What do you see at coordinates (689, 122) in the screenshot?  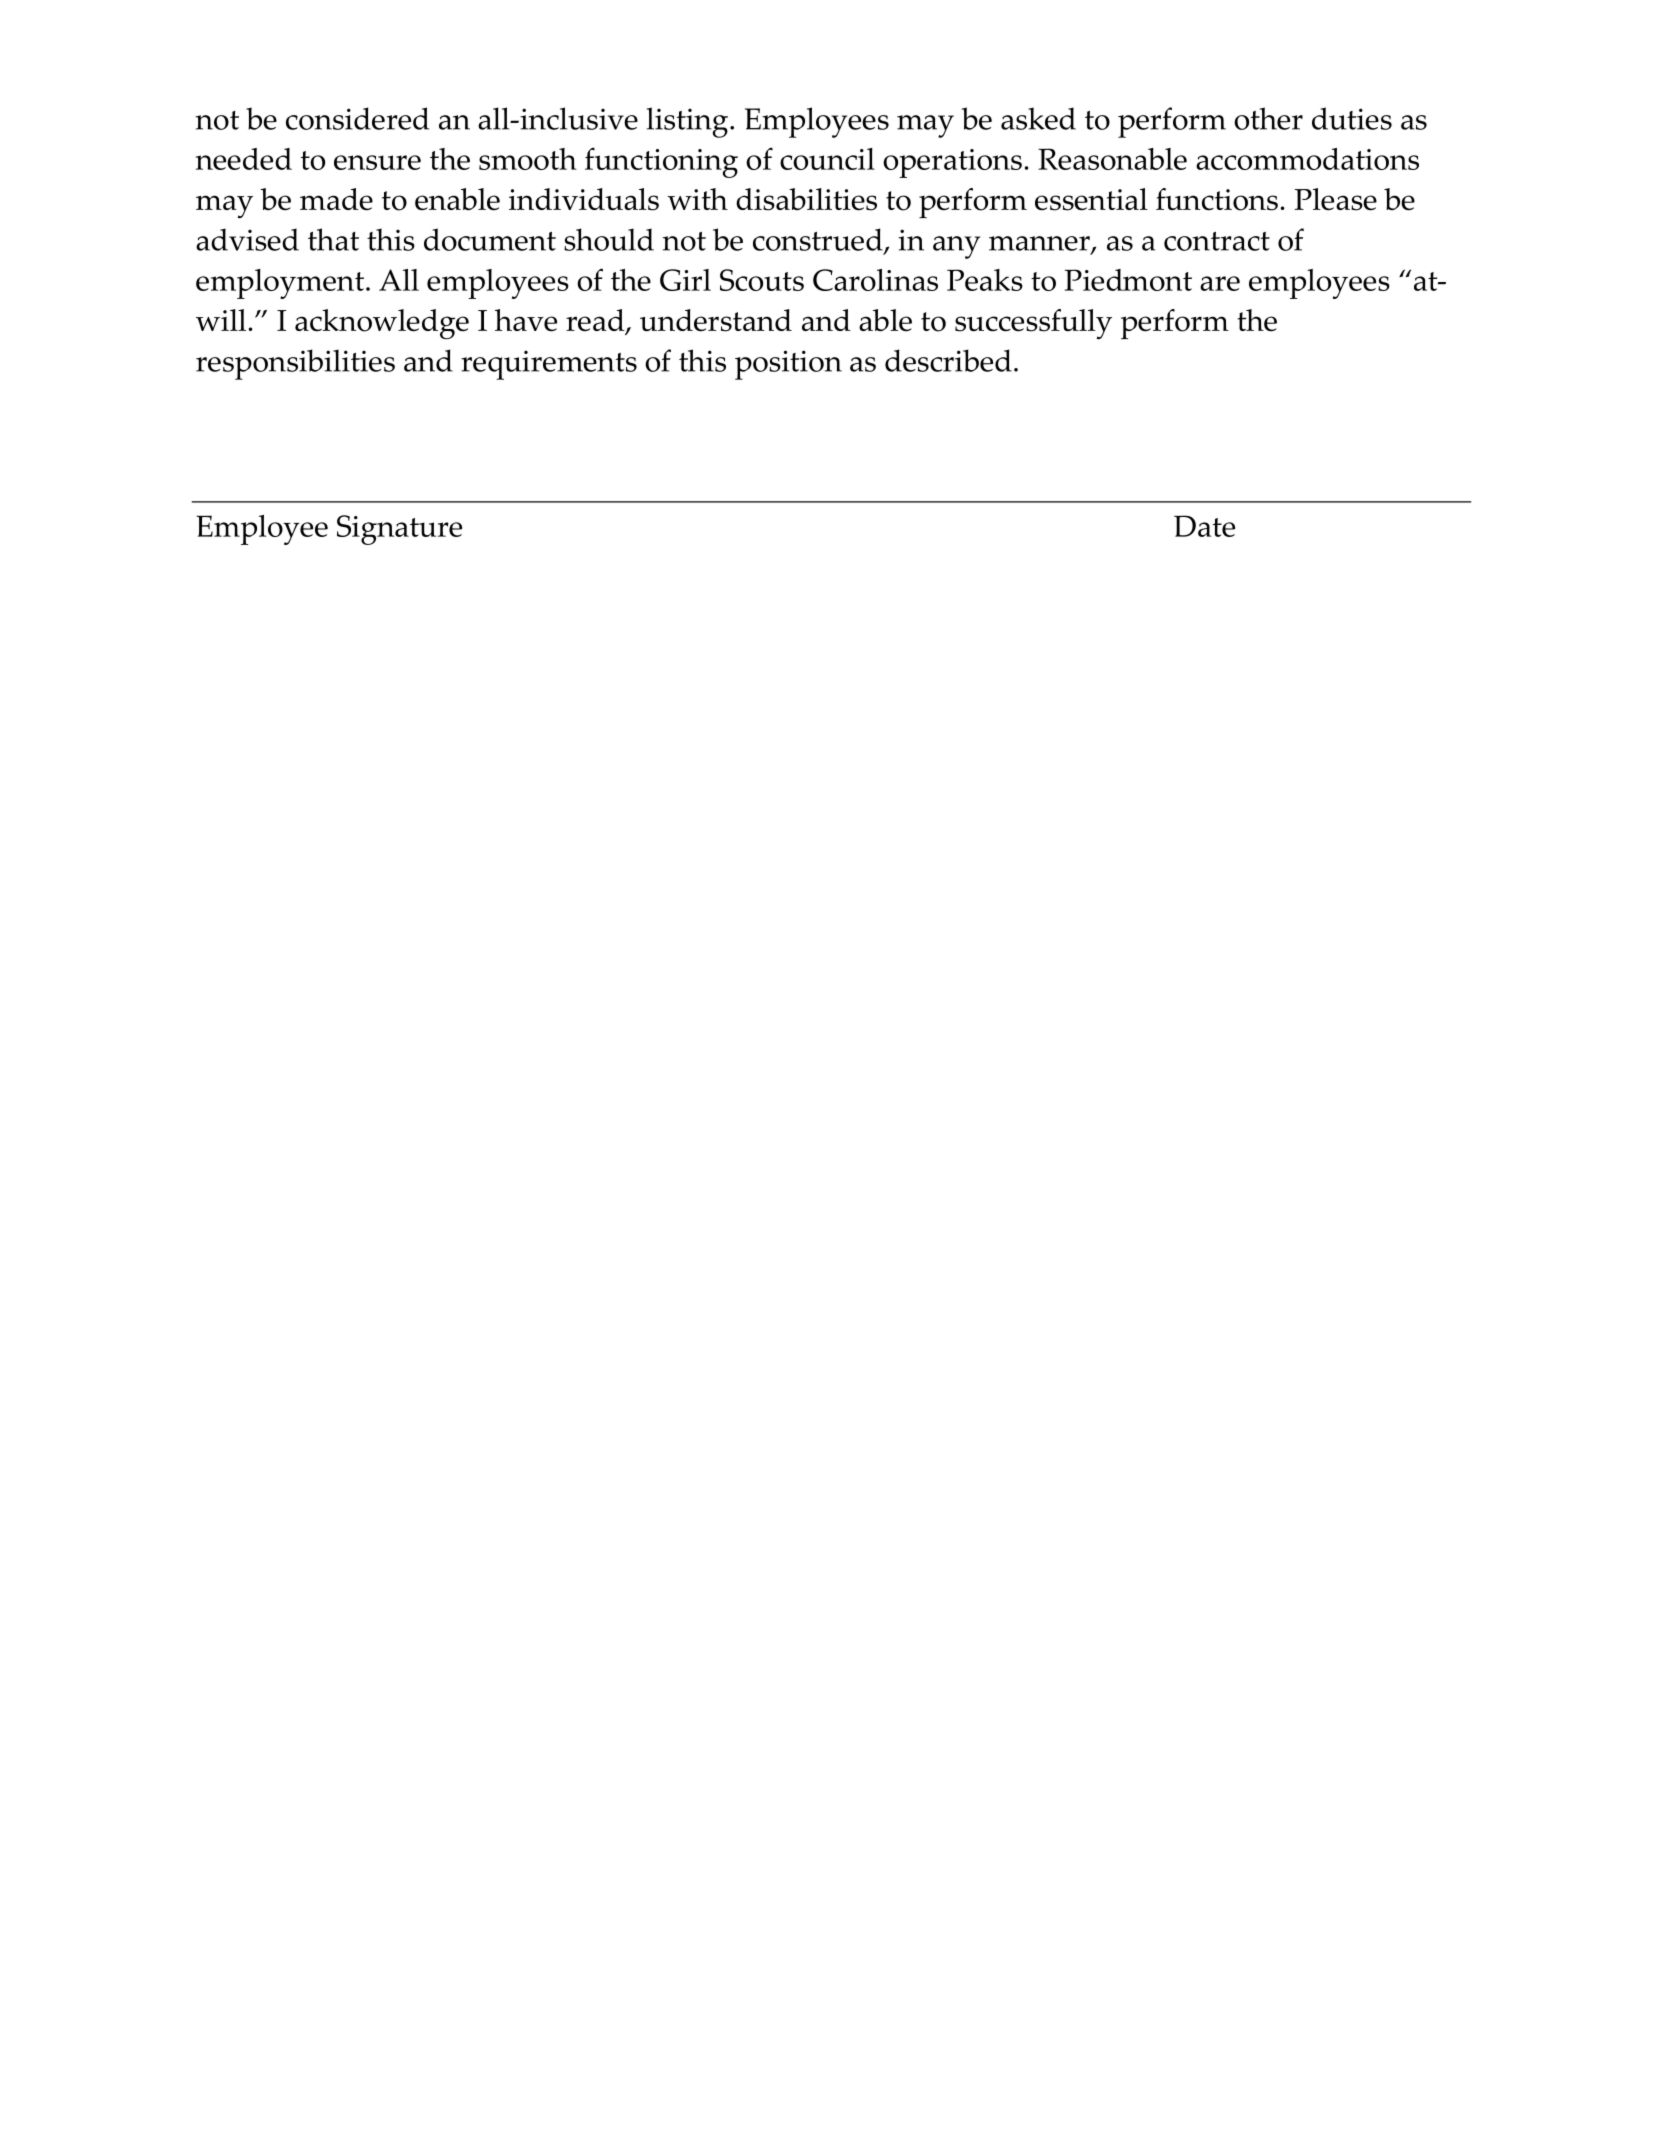 I see `listing` at bounding box center [689, 122].
